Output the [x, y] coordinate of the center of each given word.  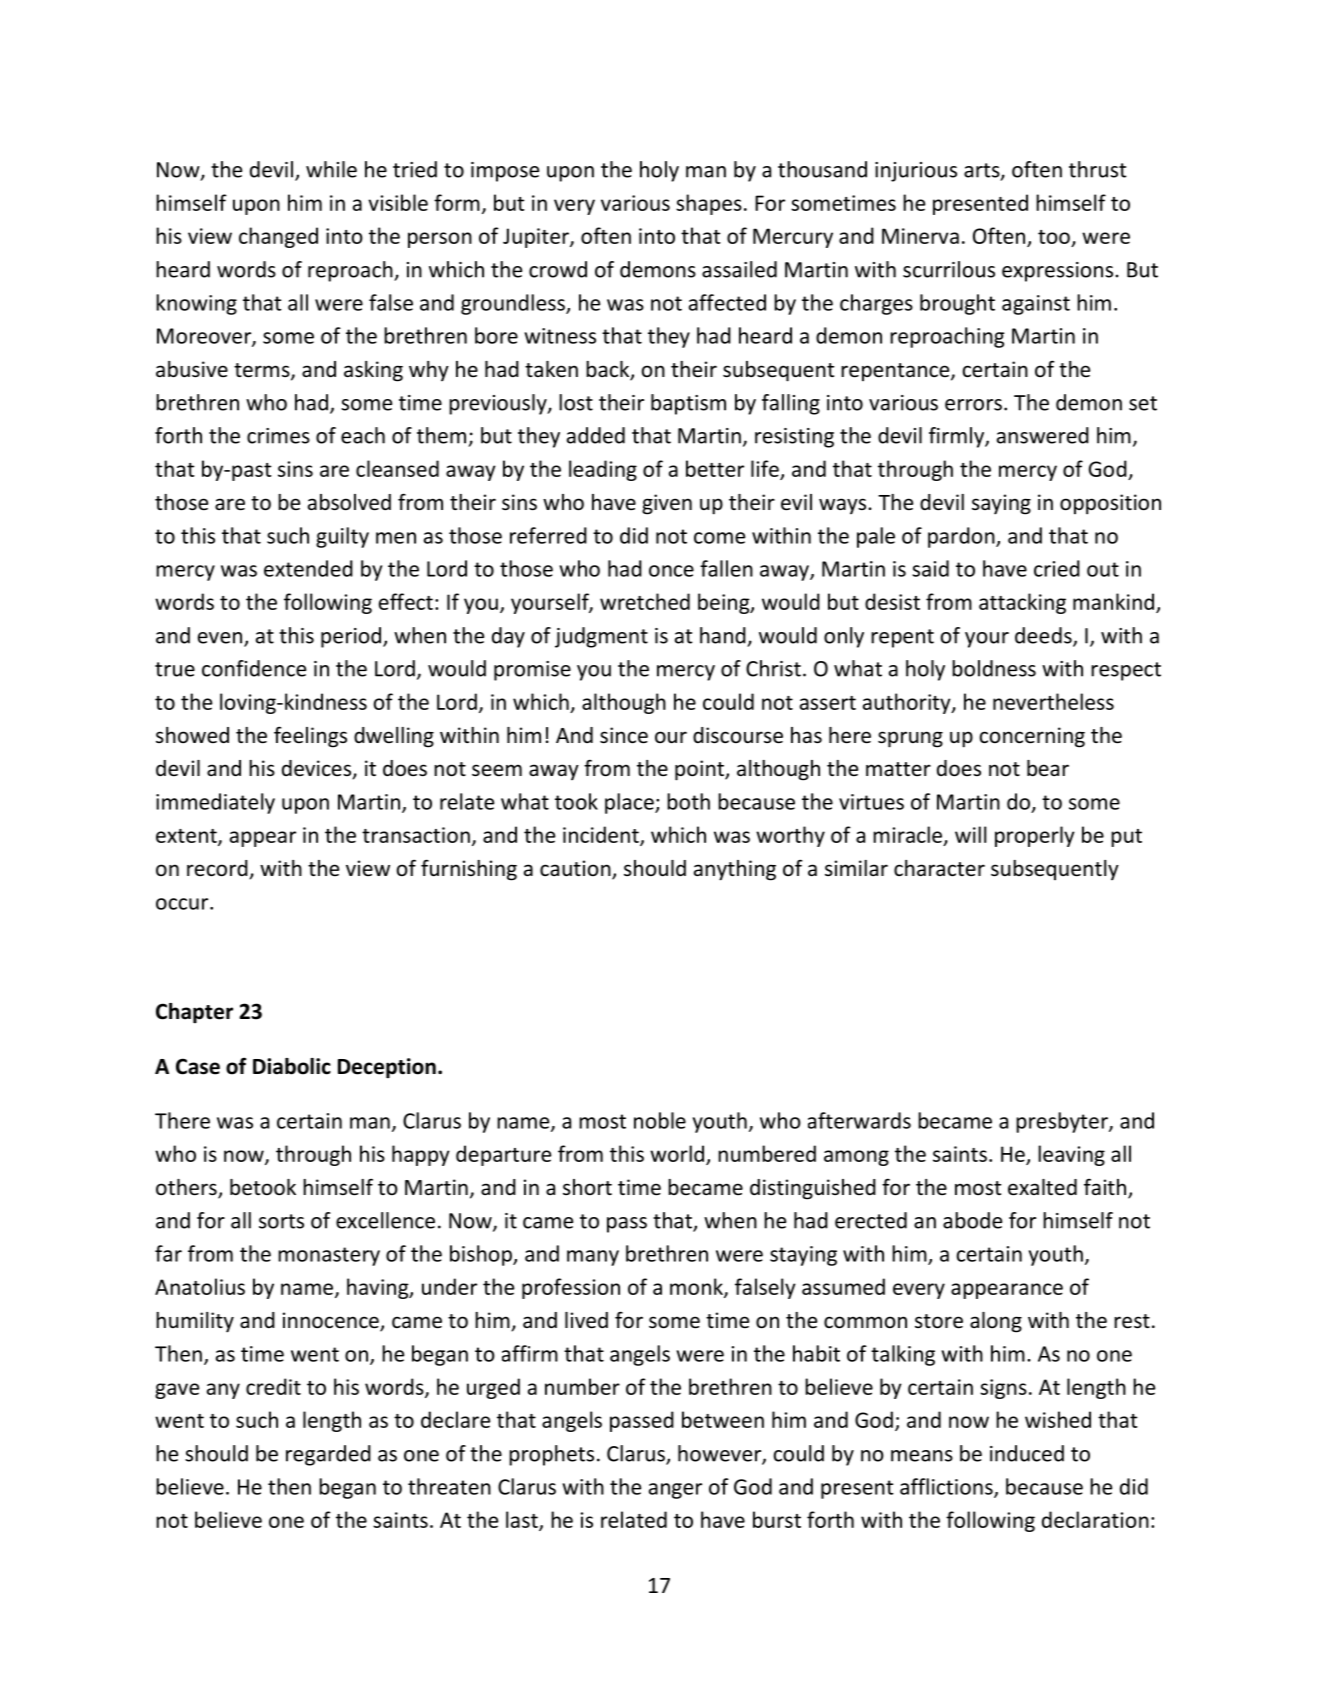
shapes [709, 204]
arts [983, 171]
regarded [328, 1455]
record [218, 869]
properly [1035, 836]
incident [602, 835]
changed [278, 237]
